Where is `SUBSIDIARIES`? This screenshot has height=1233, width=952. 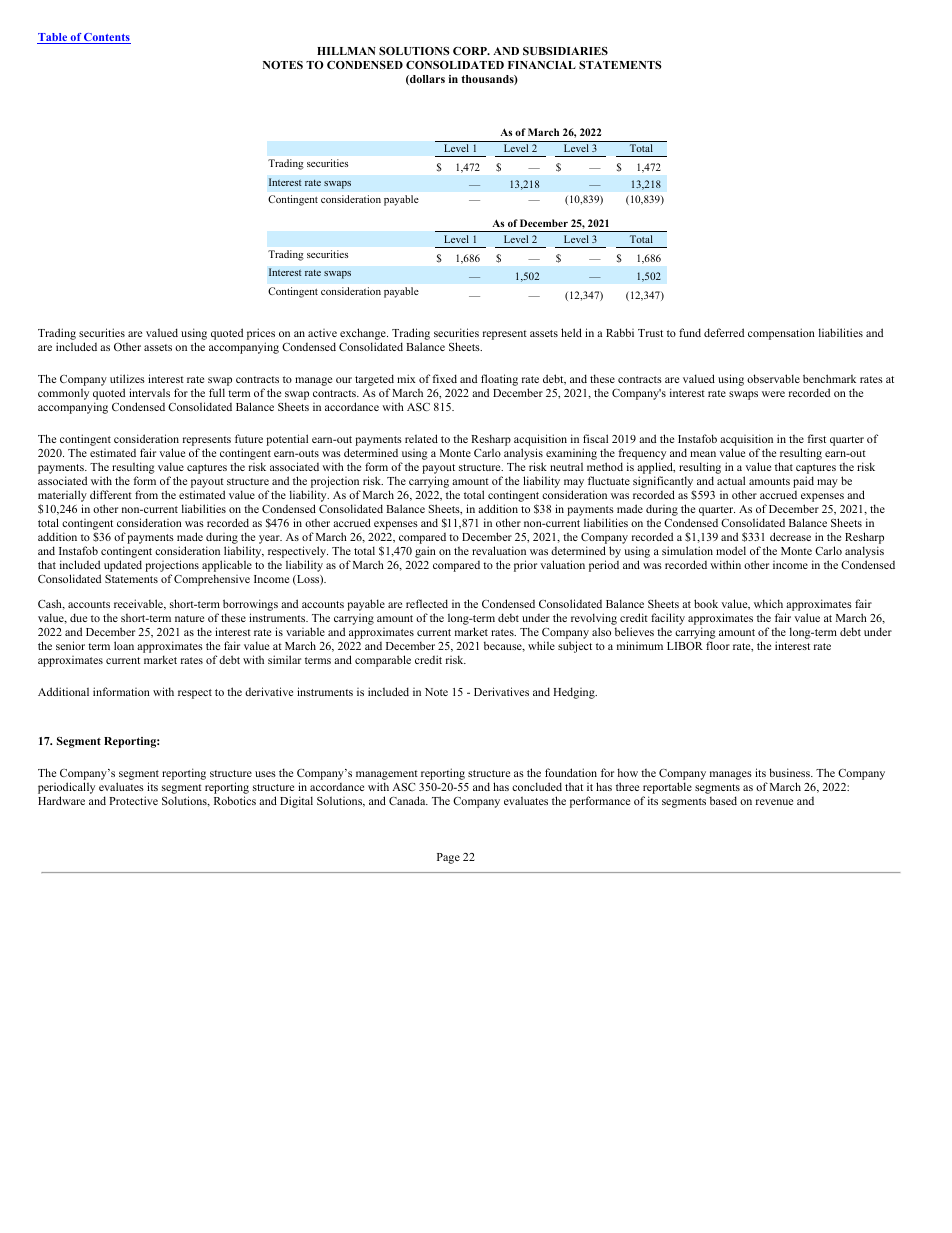
SUBSIDIARIES is located at coordinates (565, 51).
